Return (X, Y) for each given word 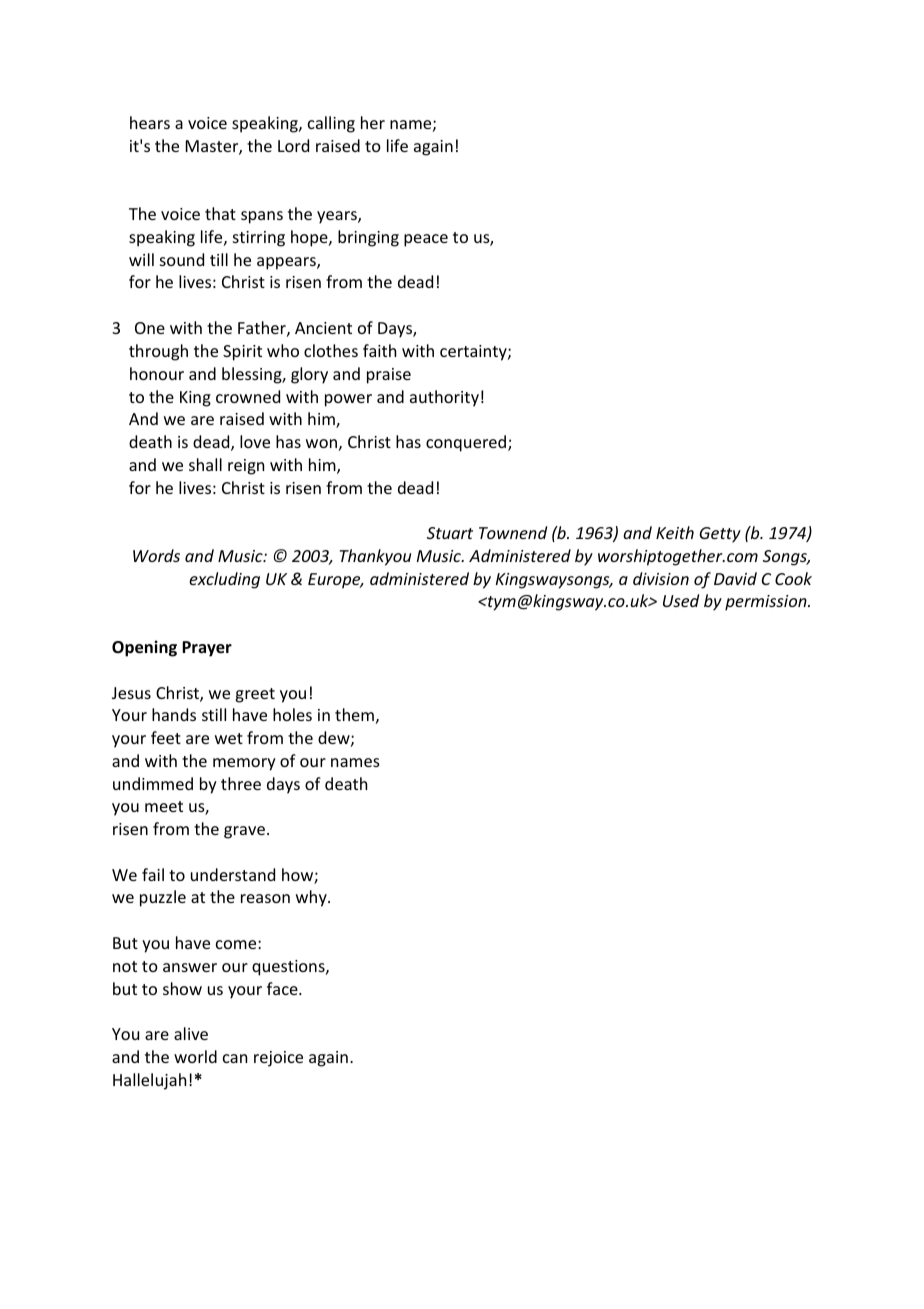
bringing (368, 238)
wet (229, 738)
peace (426, 240)
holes (292, 714)
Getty (720, 535)
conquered (467, 443)
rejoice (278, 1059)
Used (681, 600)
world (195, 1056)
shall (205, 464)
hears (150, 122)
